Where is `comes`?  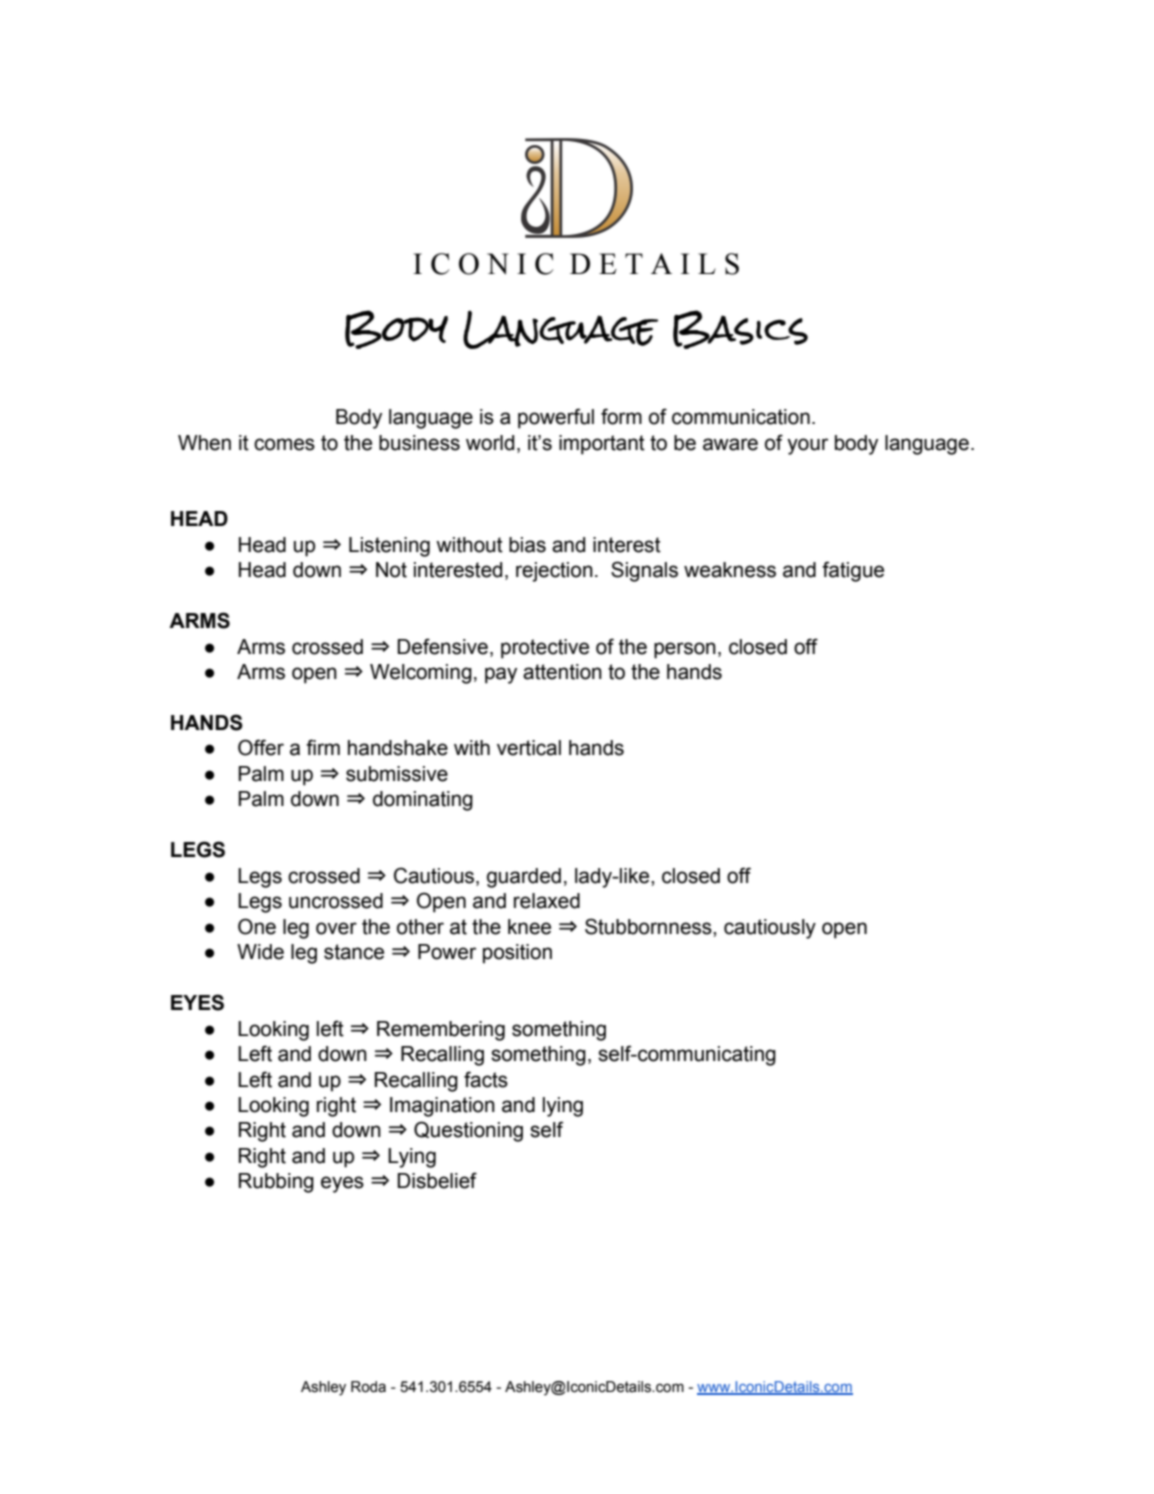
comes is located at coordinates (284, 444).
